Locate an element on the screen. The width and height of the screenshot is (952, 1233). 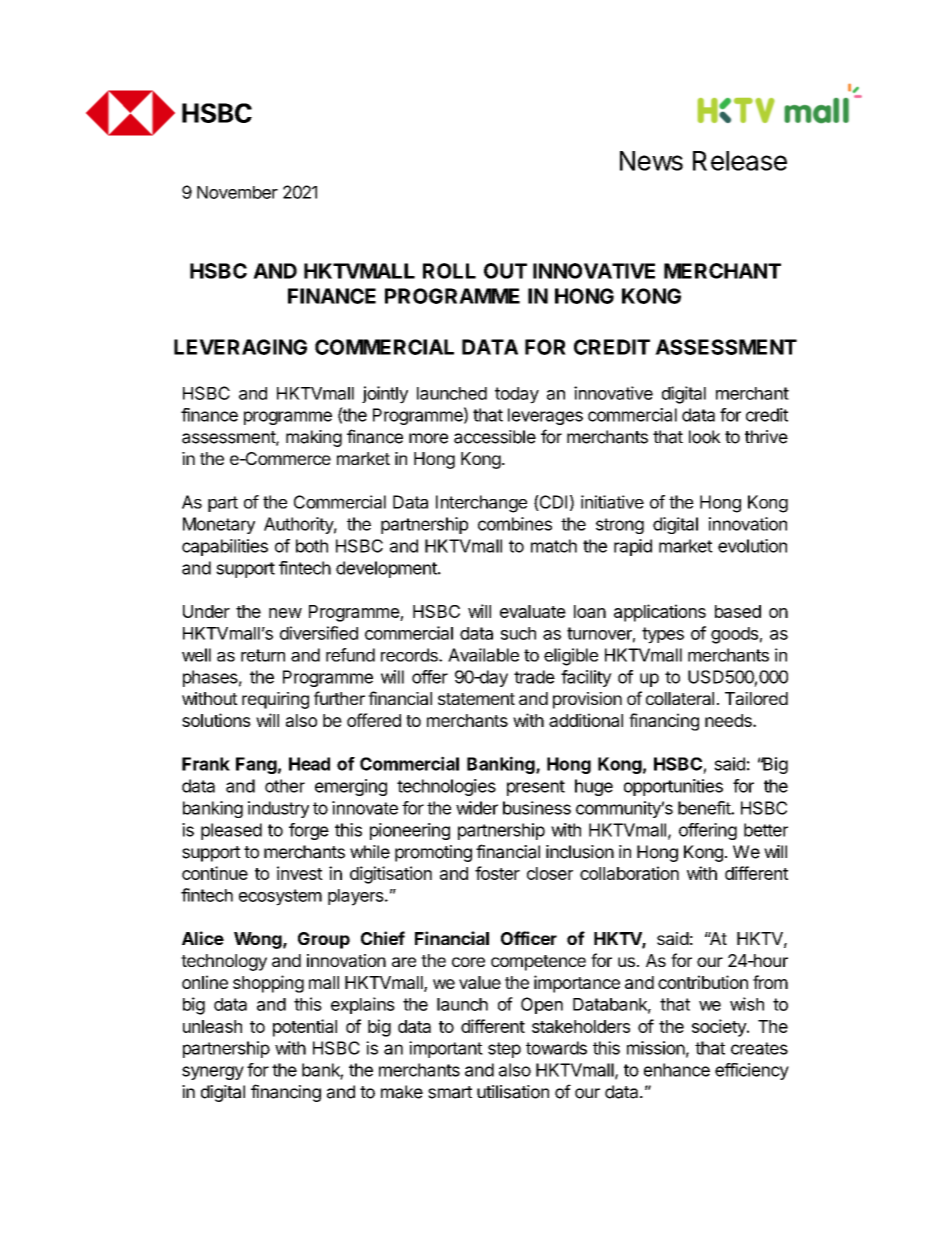
synergy is located at coordinates (213, 1073).
